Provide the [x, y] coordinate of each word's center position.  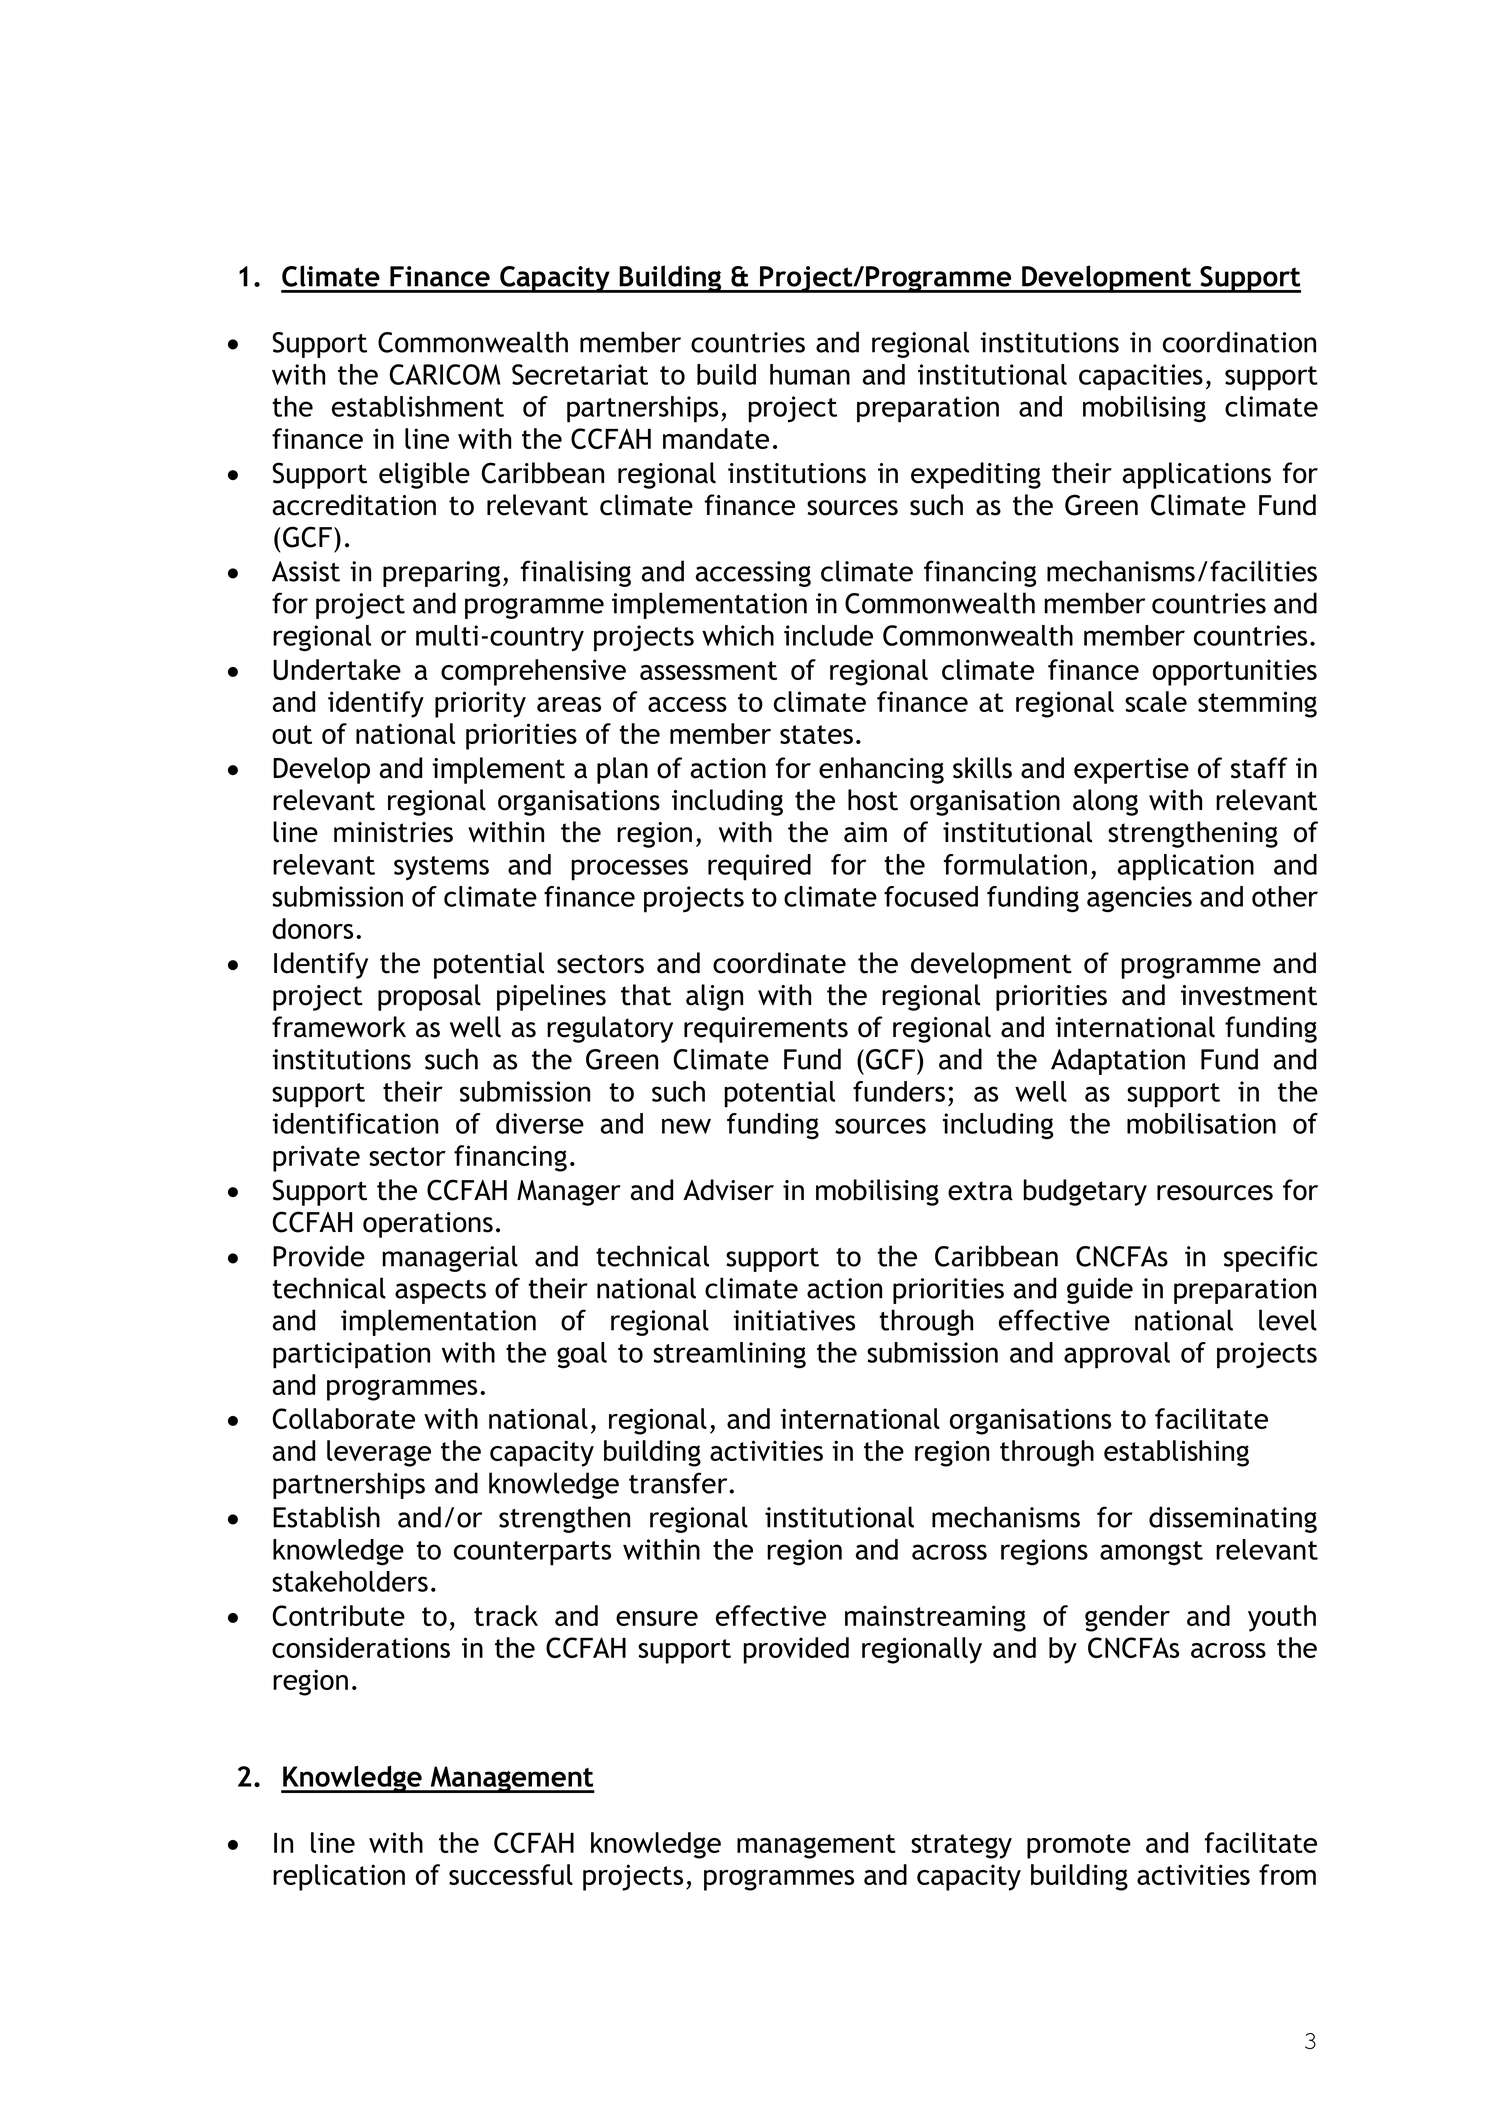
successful [511, 1874]
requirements [766, 1030]
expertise [1131, 771]
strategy [961, 1846]
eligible [424, 475]
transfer [679, 1483]
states [816, 734]
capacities [1141, 377]
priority [480, 704]
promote [1079, 1846]
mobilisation [1201, 1123]
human [810, 374]
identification [355, 1123]
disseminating [1233, 1519]
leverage [379, 1453]
